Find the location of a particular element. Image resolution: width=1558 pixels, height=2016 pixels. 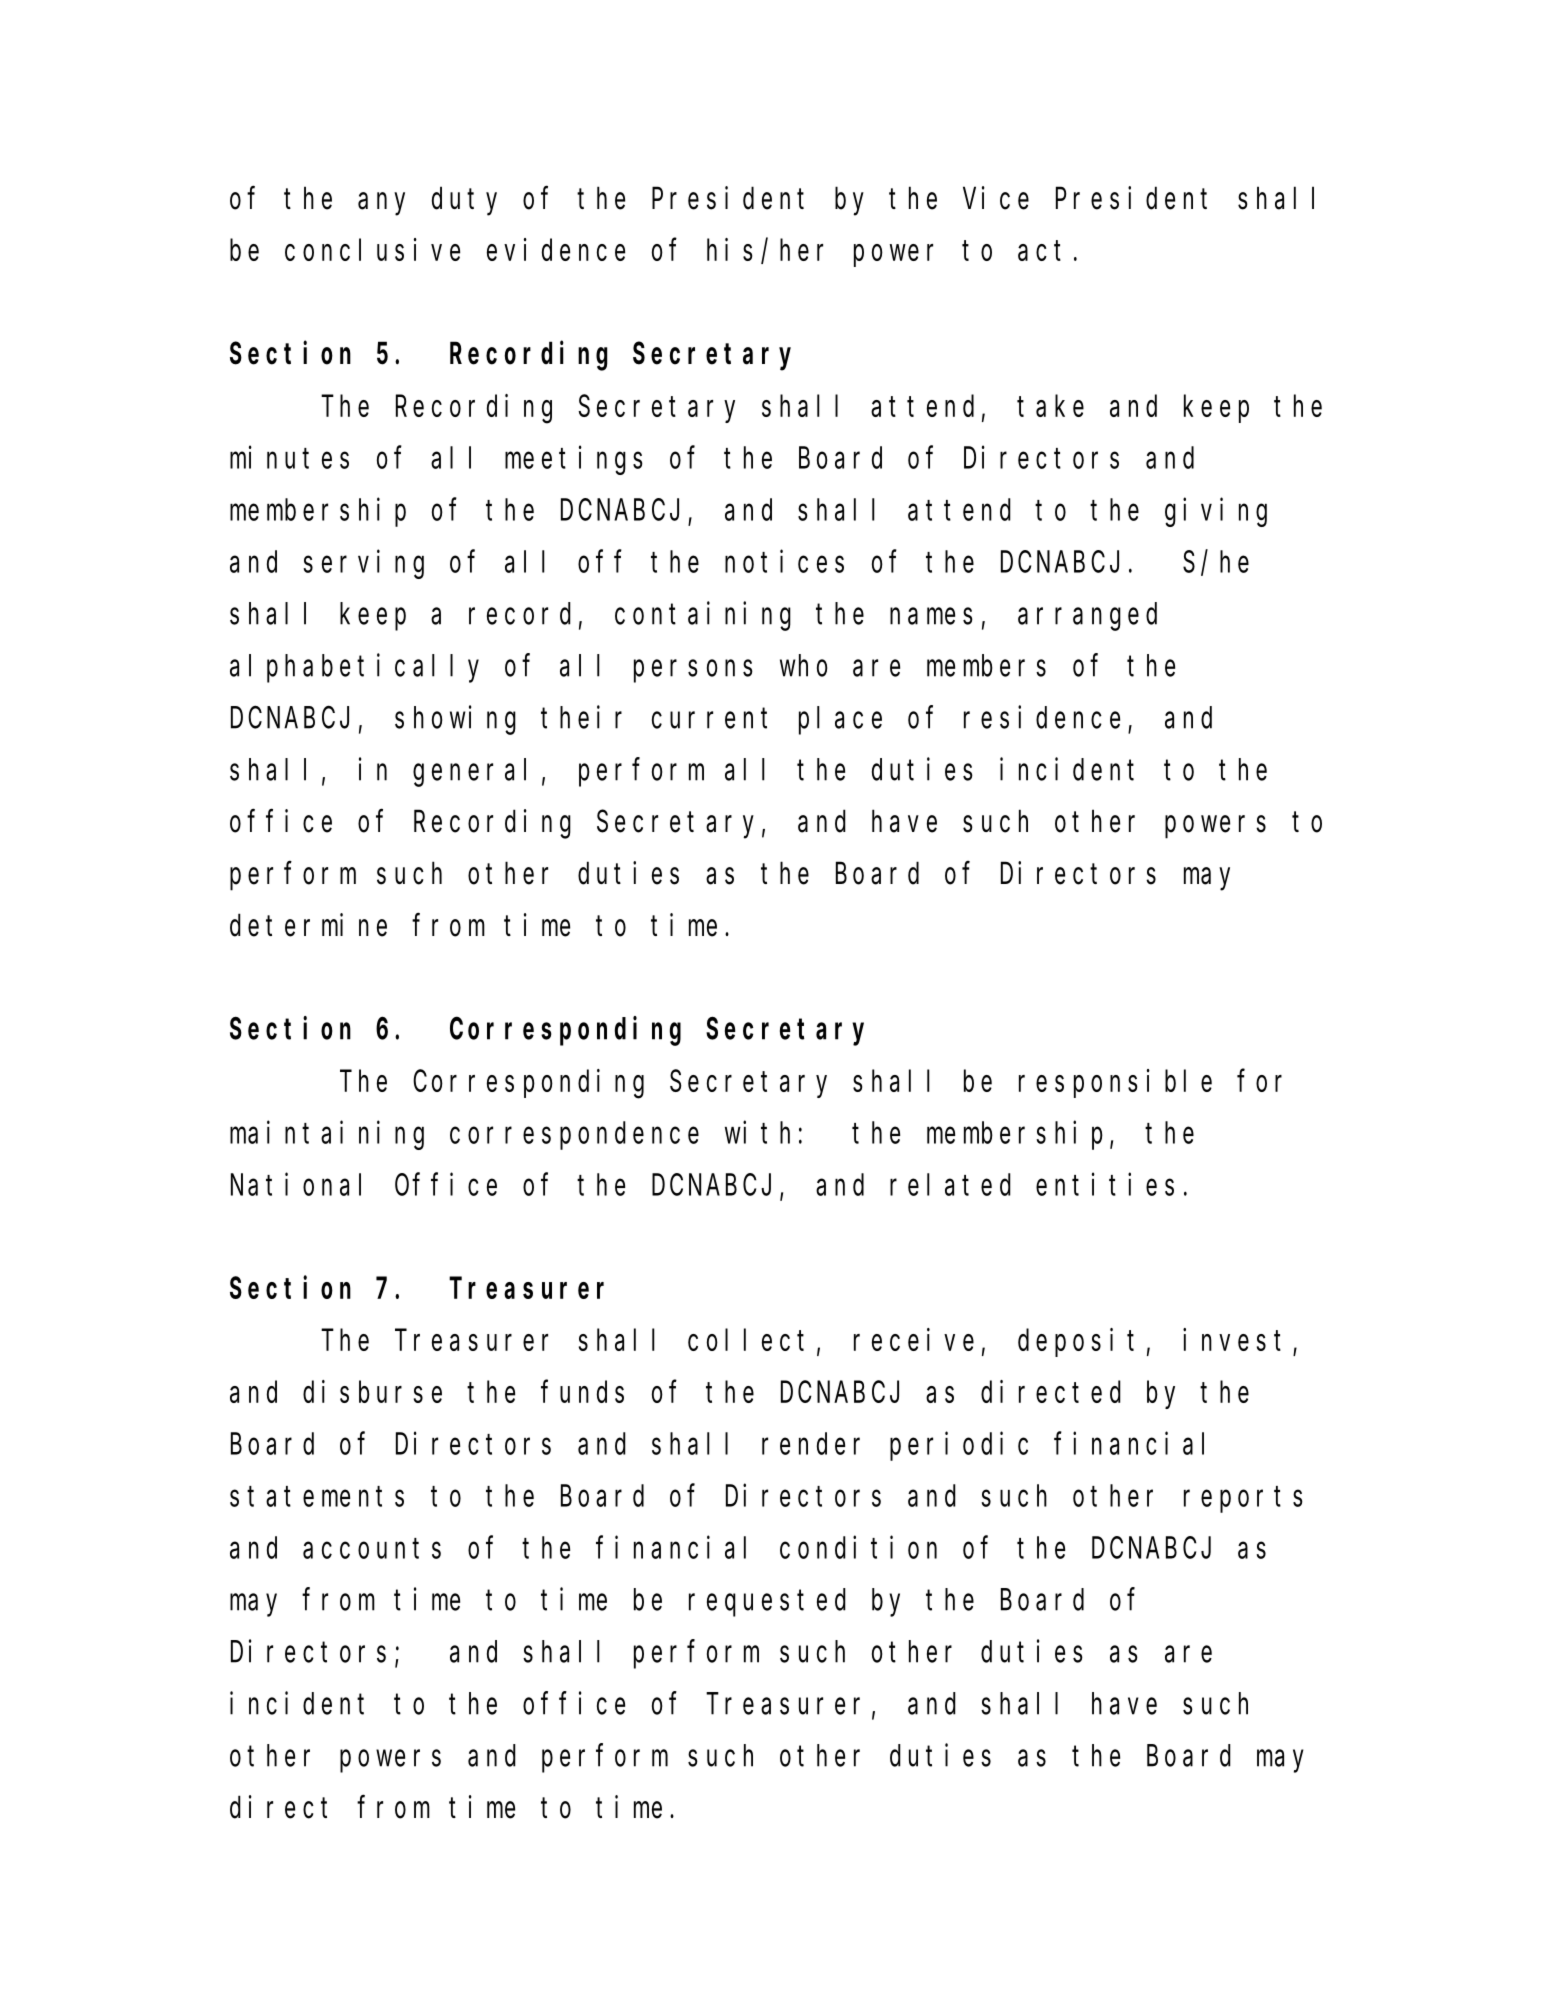

minutes is located at coordinates (289, 457).
